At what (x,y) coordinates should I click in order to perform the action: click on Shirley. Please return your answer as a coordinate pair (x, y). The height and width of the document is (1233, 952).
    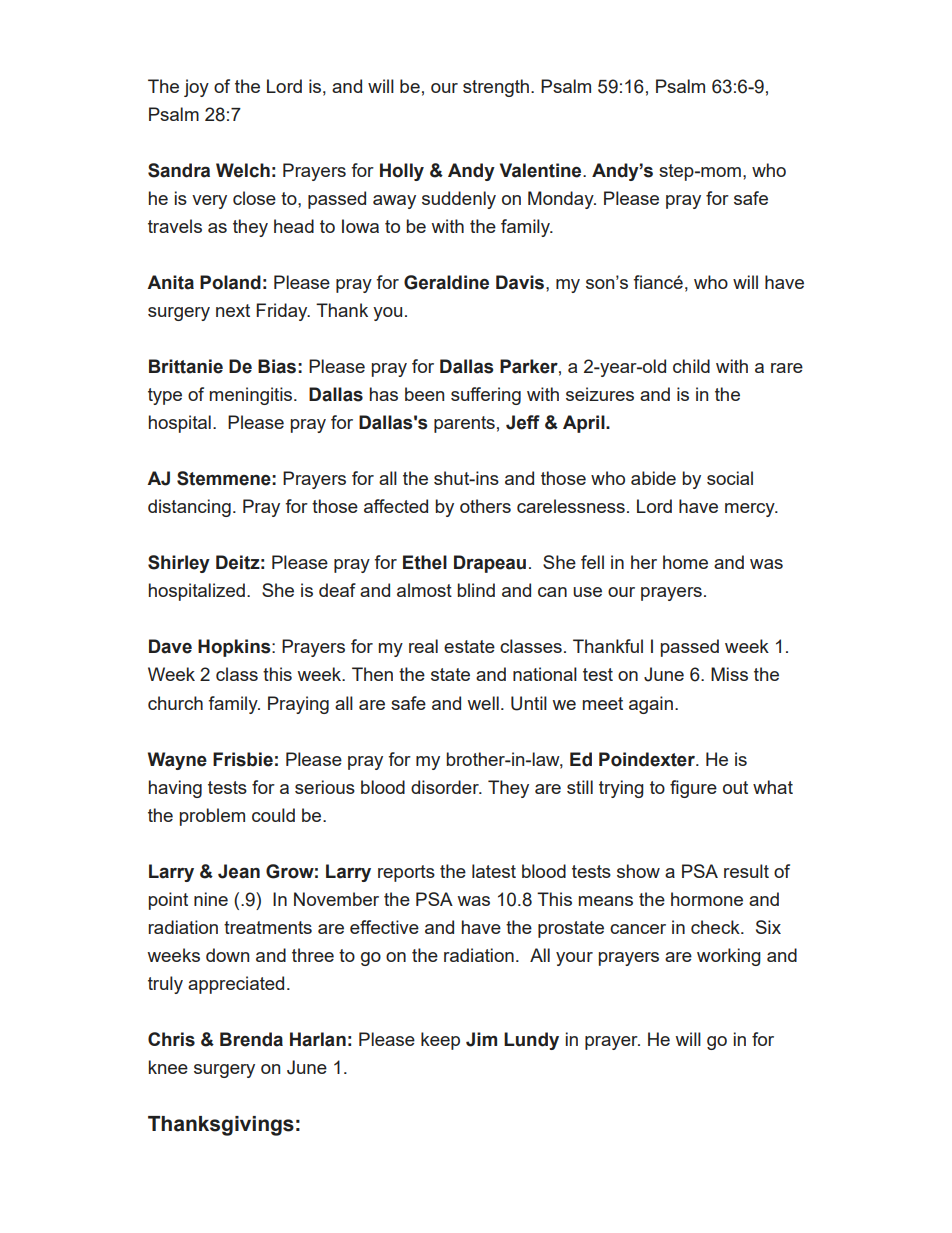
    Looking at the image, I should click on (179, 564).
